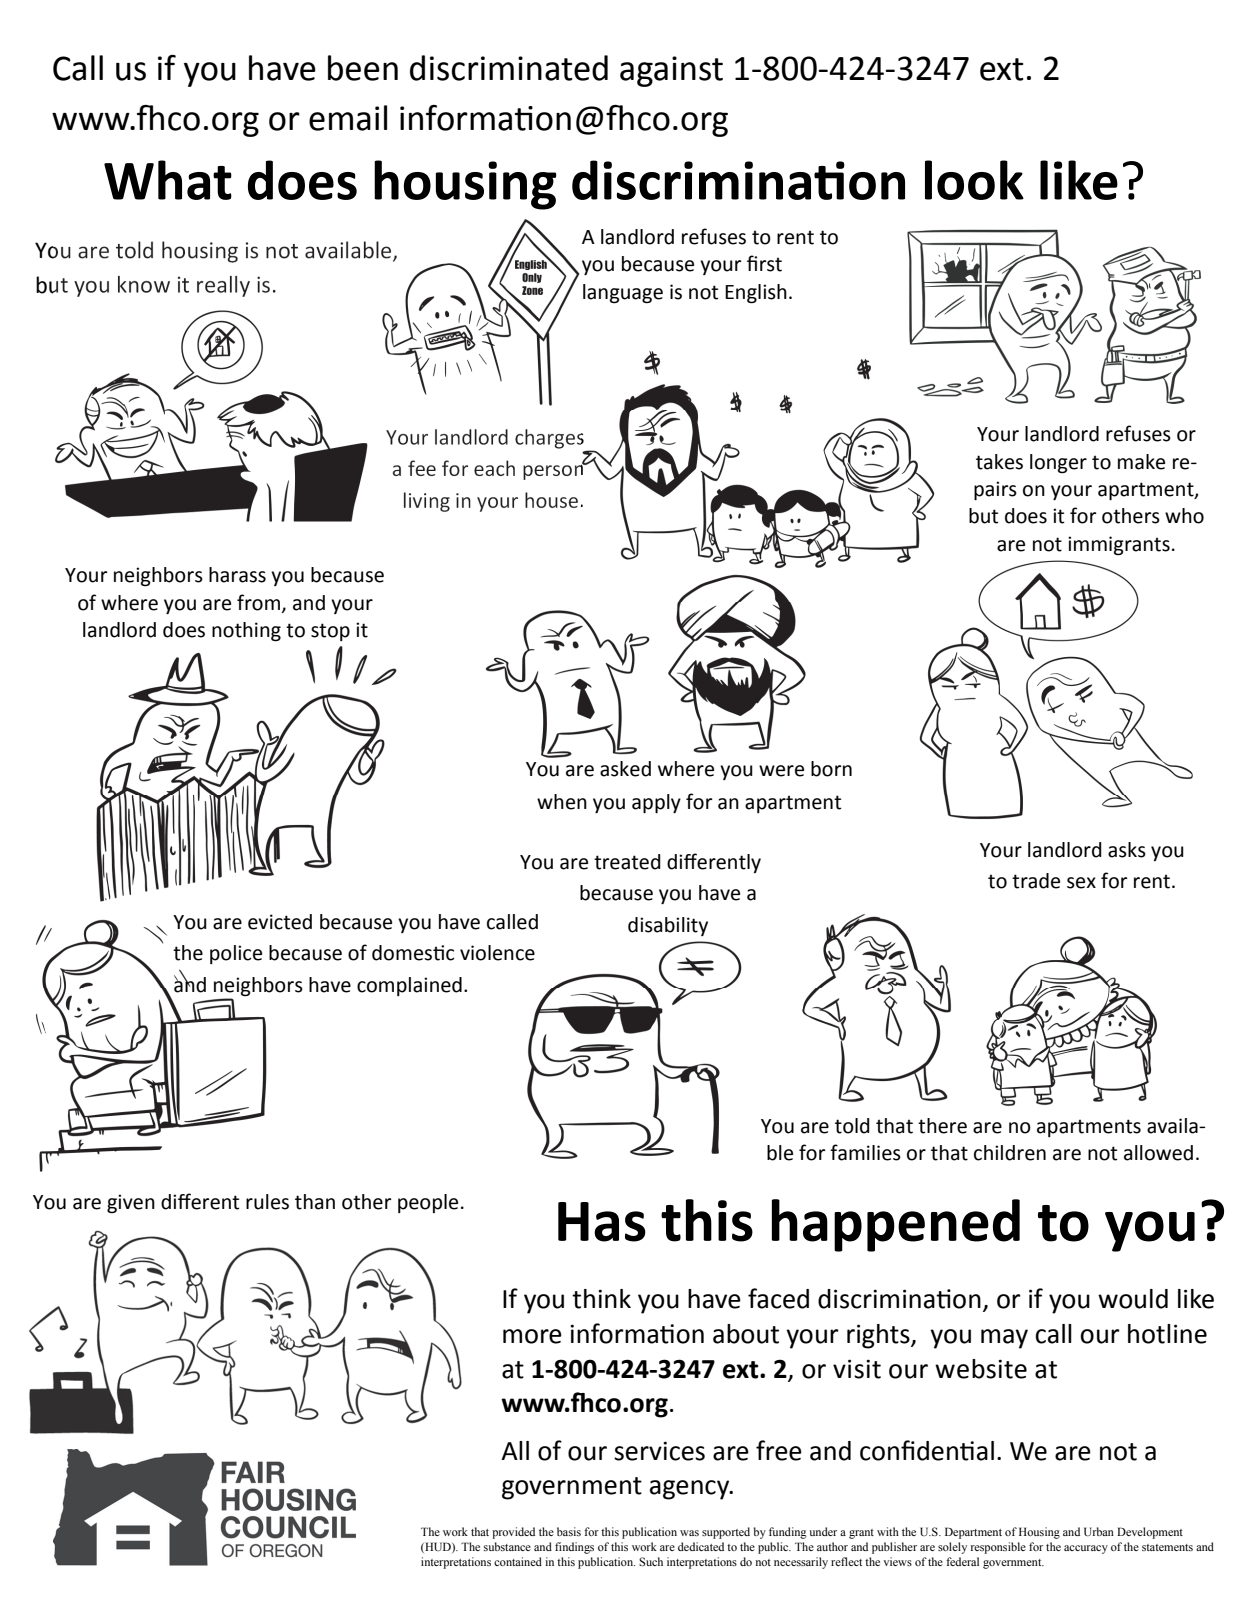 Image resolution: width=1245 pixels, height=1611 pixels. Describe the element at coordinates (1010, 1153) in the image. I see `children` at that location.
